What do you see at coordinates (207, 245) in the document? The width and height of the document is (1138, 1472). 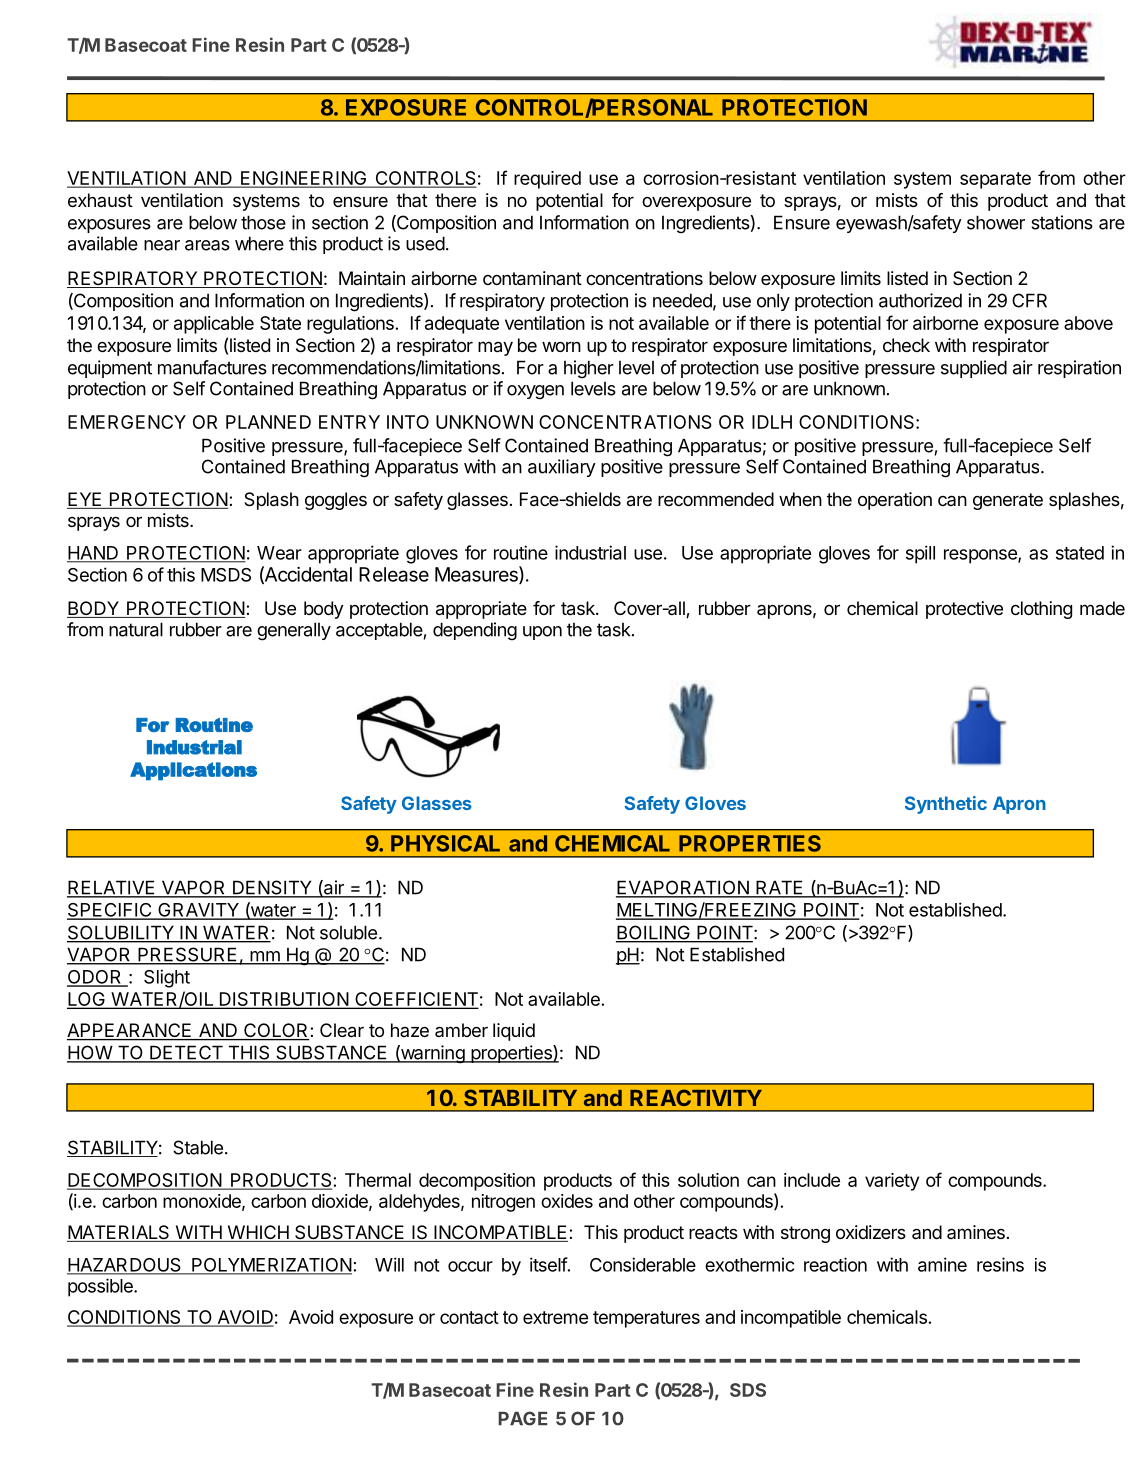 I see `areas` at bounding box center [207, 245].
